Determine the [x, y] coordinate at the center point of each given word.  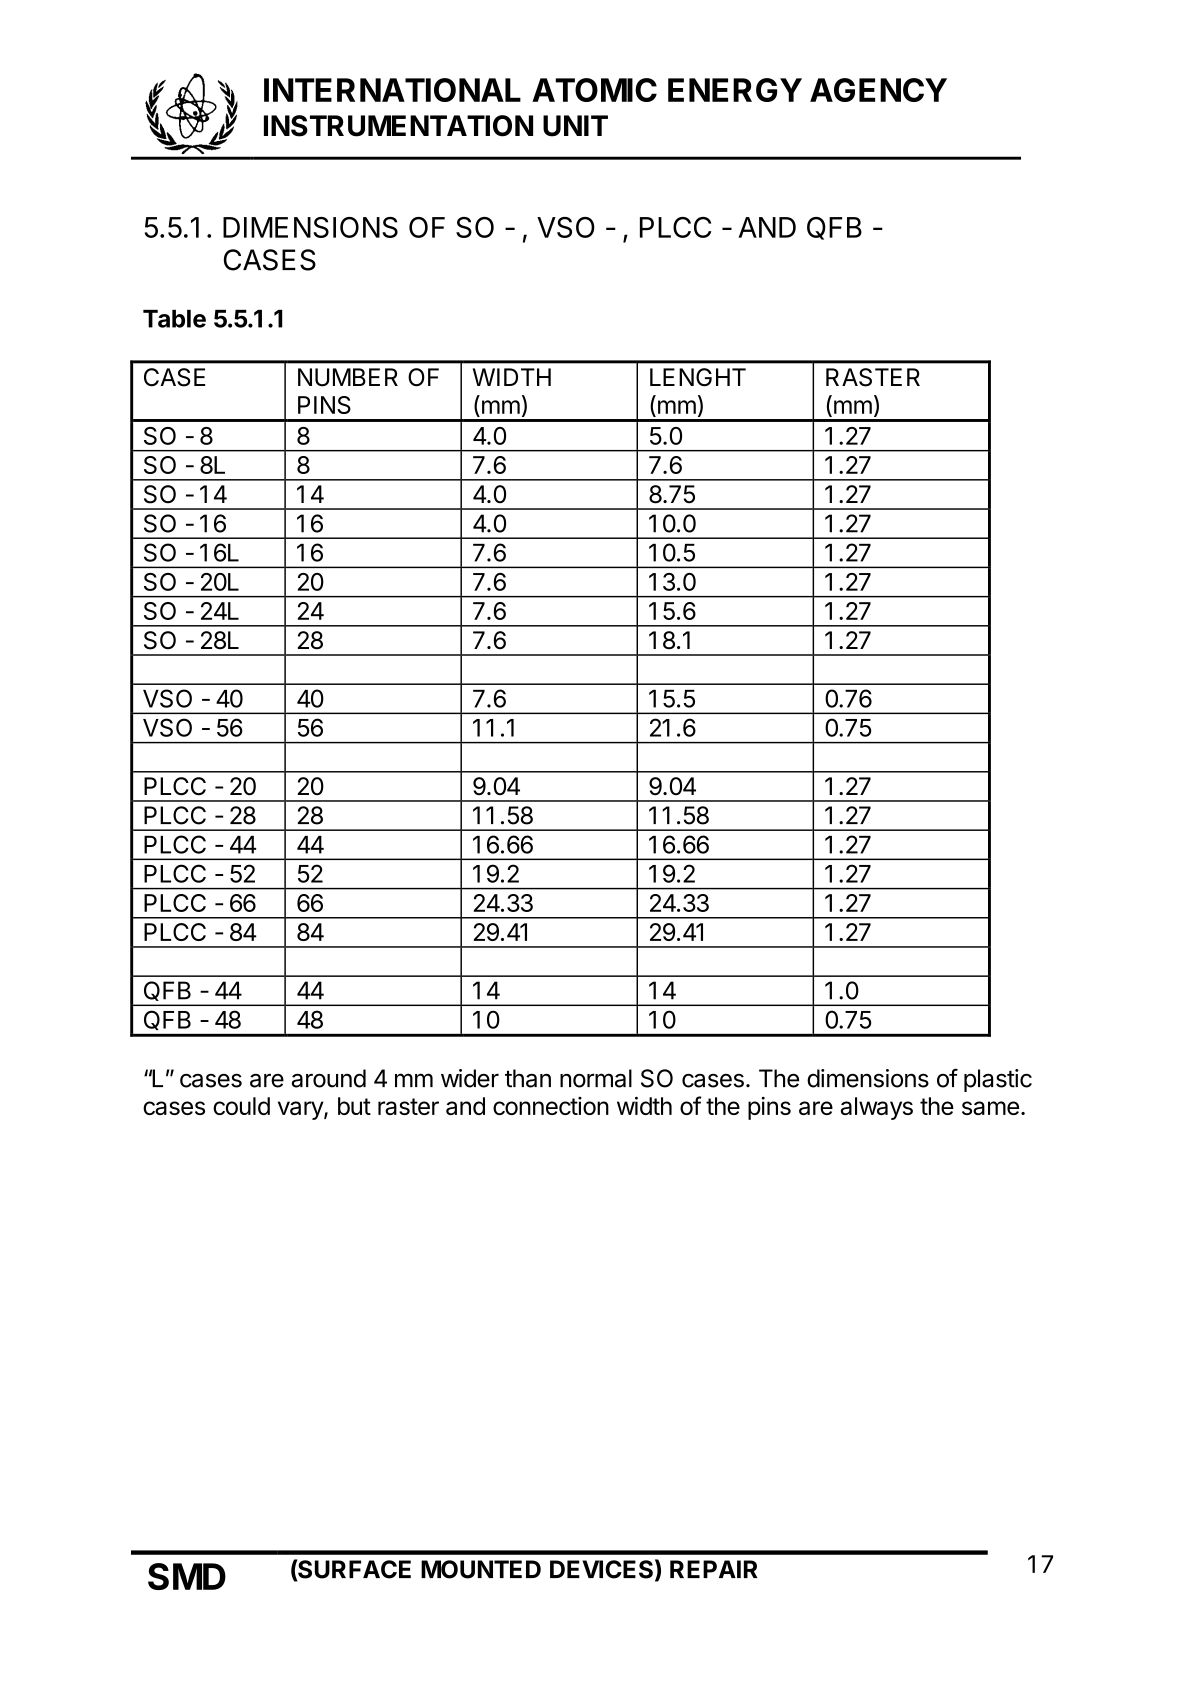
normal [596, 1078]
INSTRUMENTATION [398, 126]
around [329, 1078]
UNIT [575, 126]
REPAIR [714, 1569]
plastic [998, 1080]
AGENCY [878, 90]
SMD [187, 1576]
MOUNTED [481, 1569]
